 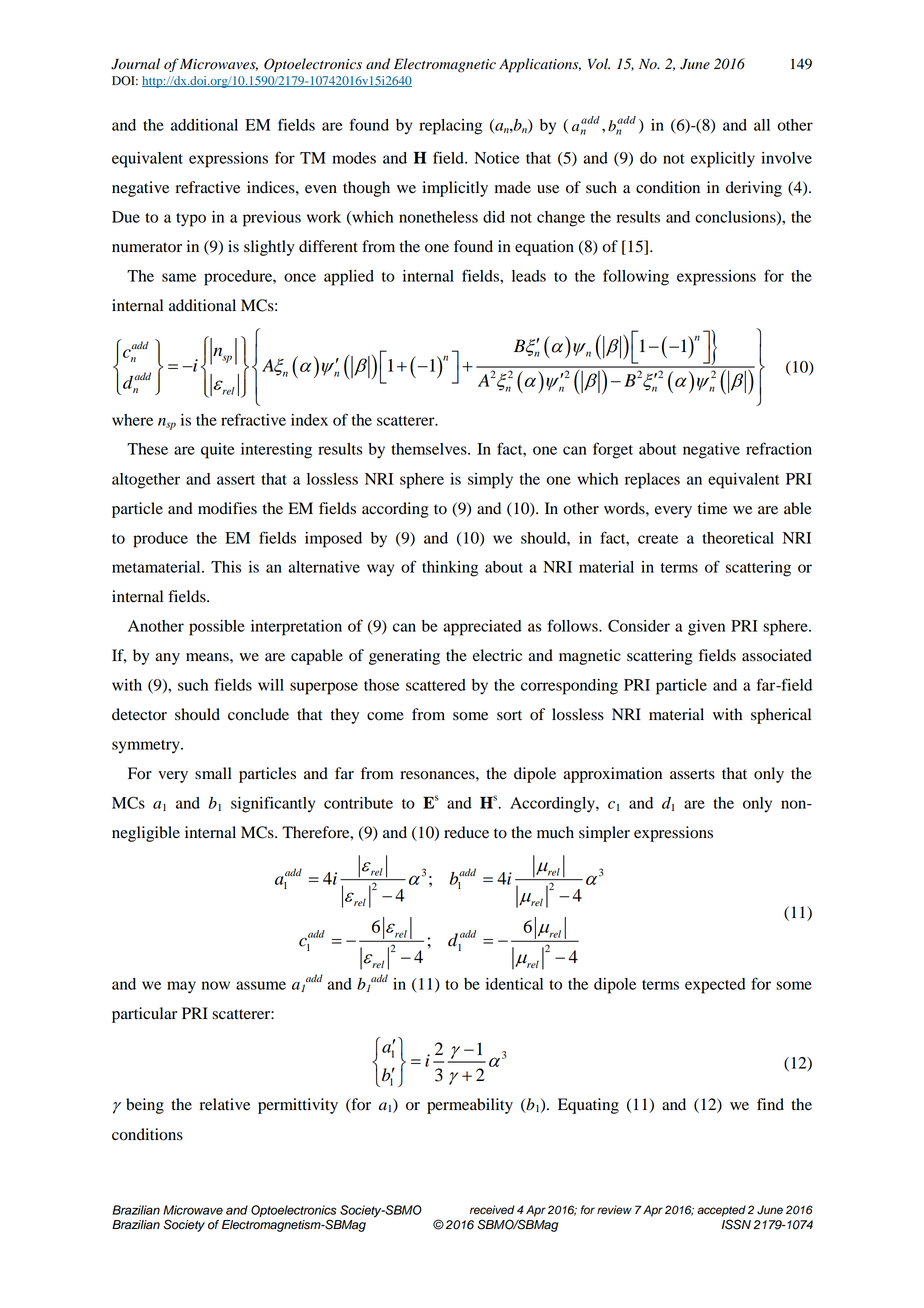 I want to click on Journal, so click(x=135, y=64).
